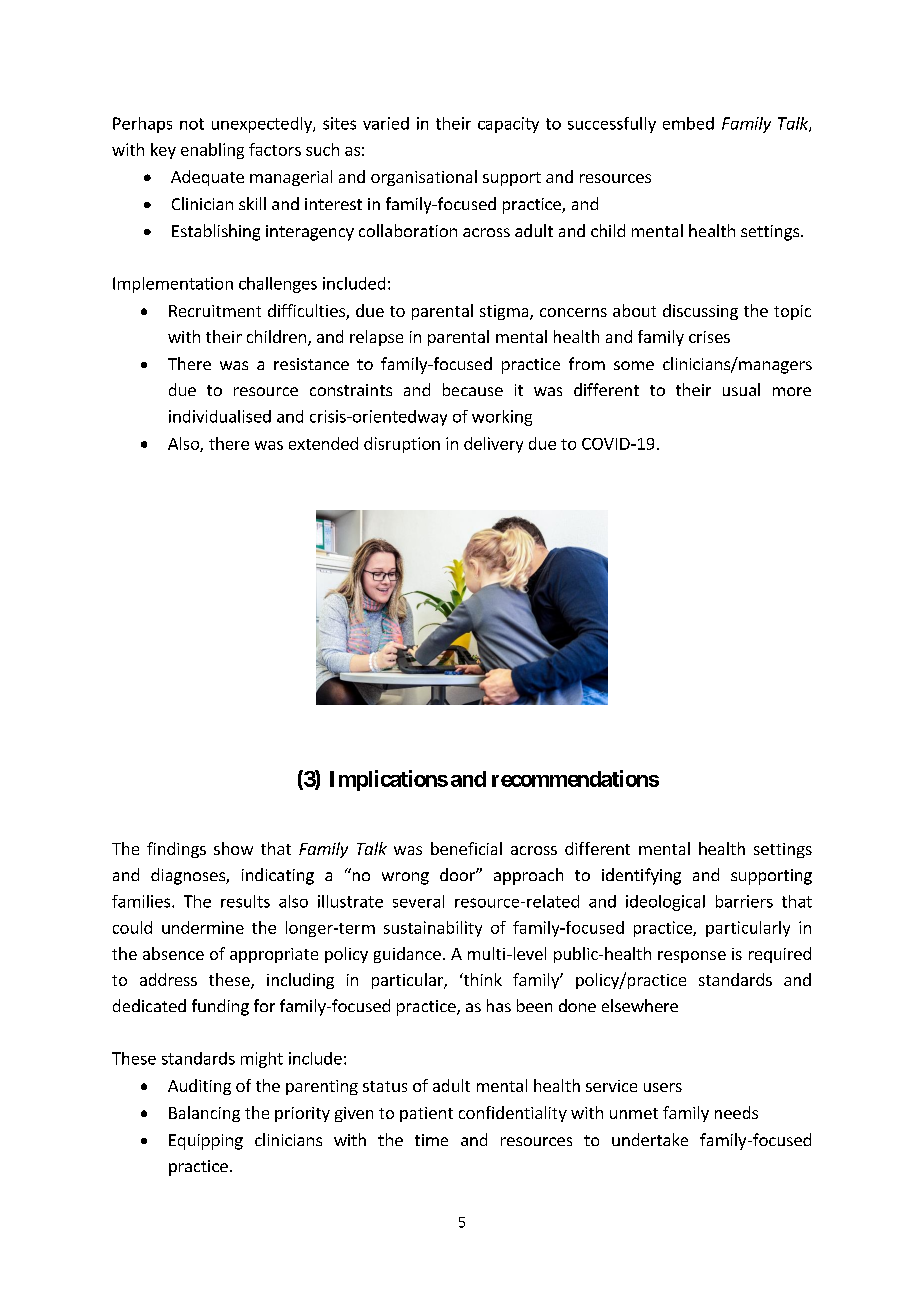  What do you see at coordinates (493, 445) in the screenshot?
I see `delivery` at bounding box center [493, 445].
